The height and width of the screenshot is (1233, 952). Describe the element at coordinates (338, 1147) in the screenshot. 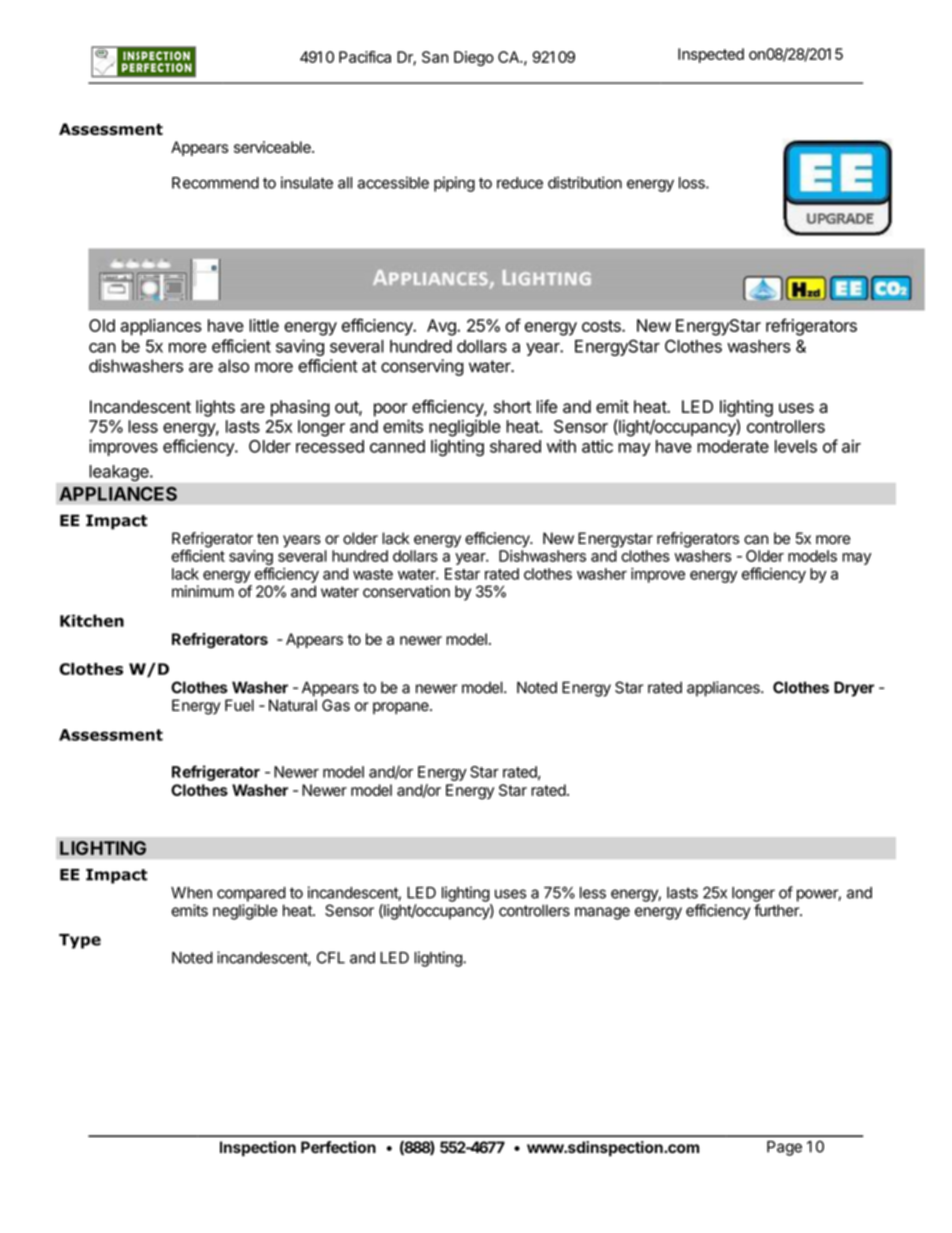

I see `Perfection` at that location.
